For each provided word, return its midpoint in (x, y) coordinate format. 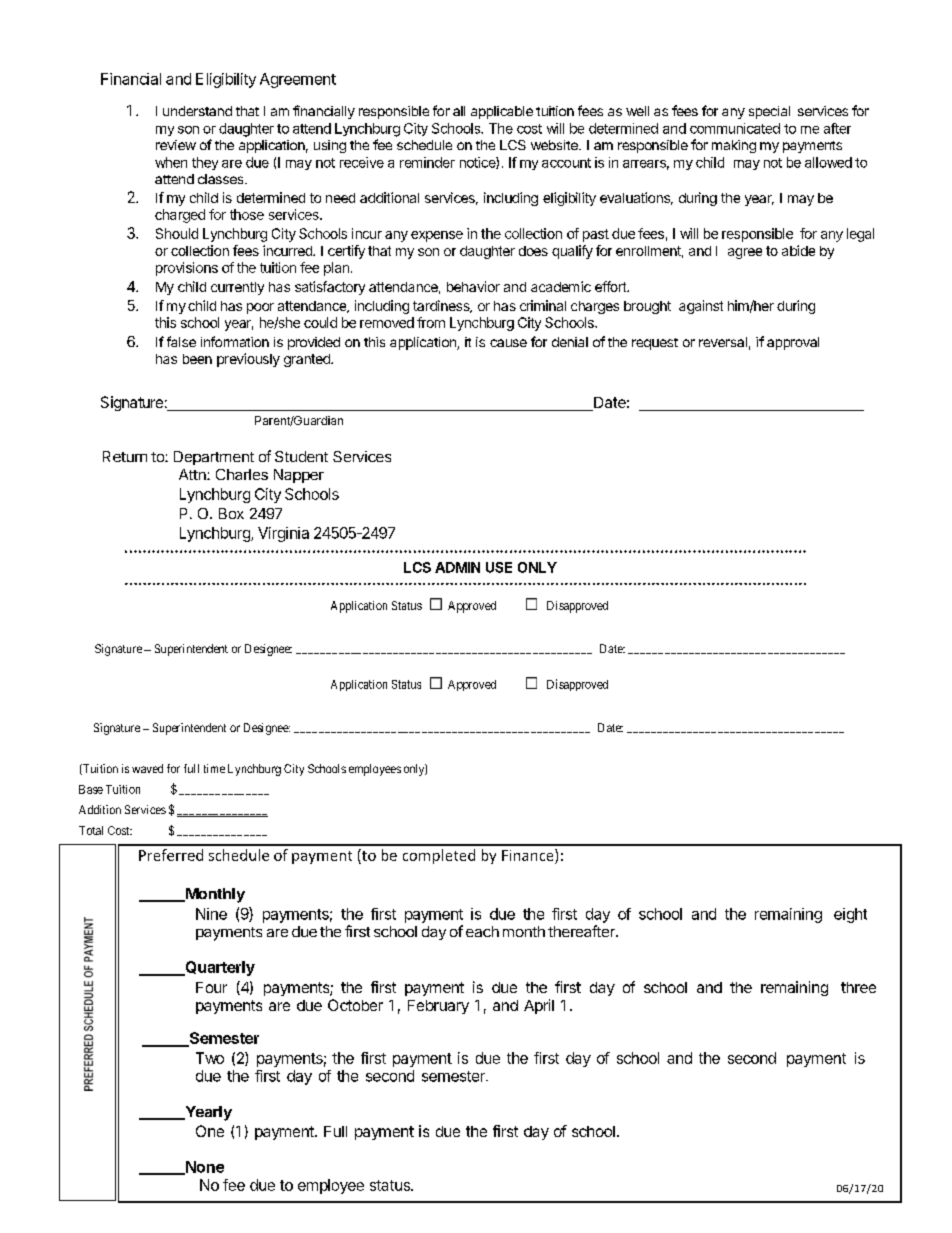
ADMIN (457, 567)
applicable (502, 112)
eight (850, 915)
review (176, 145)
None (203, 1168)
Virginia (283, 534)
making (734, 146)
